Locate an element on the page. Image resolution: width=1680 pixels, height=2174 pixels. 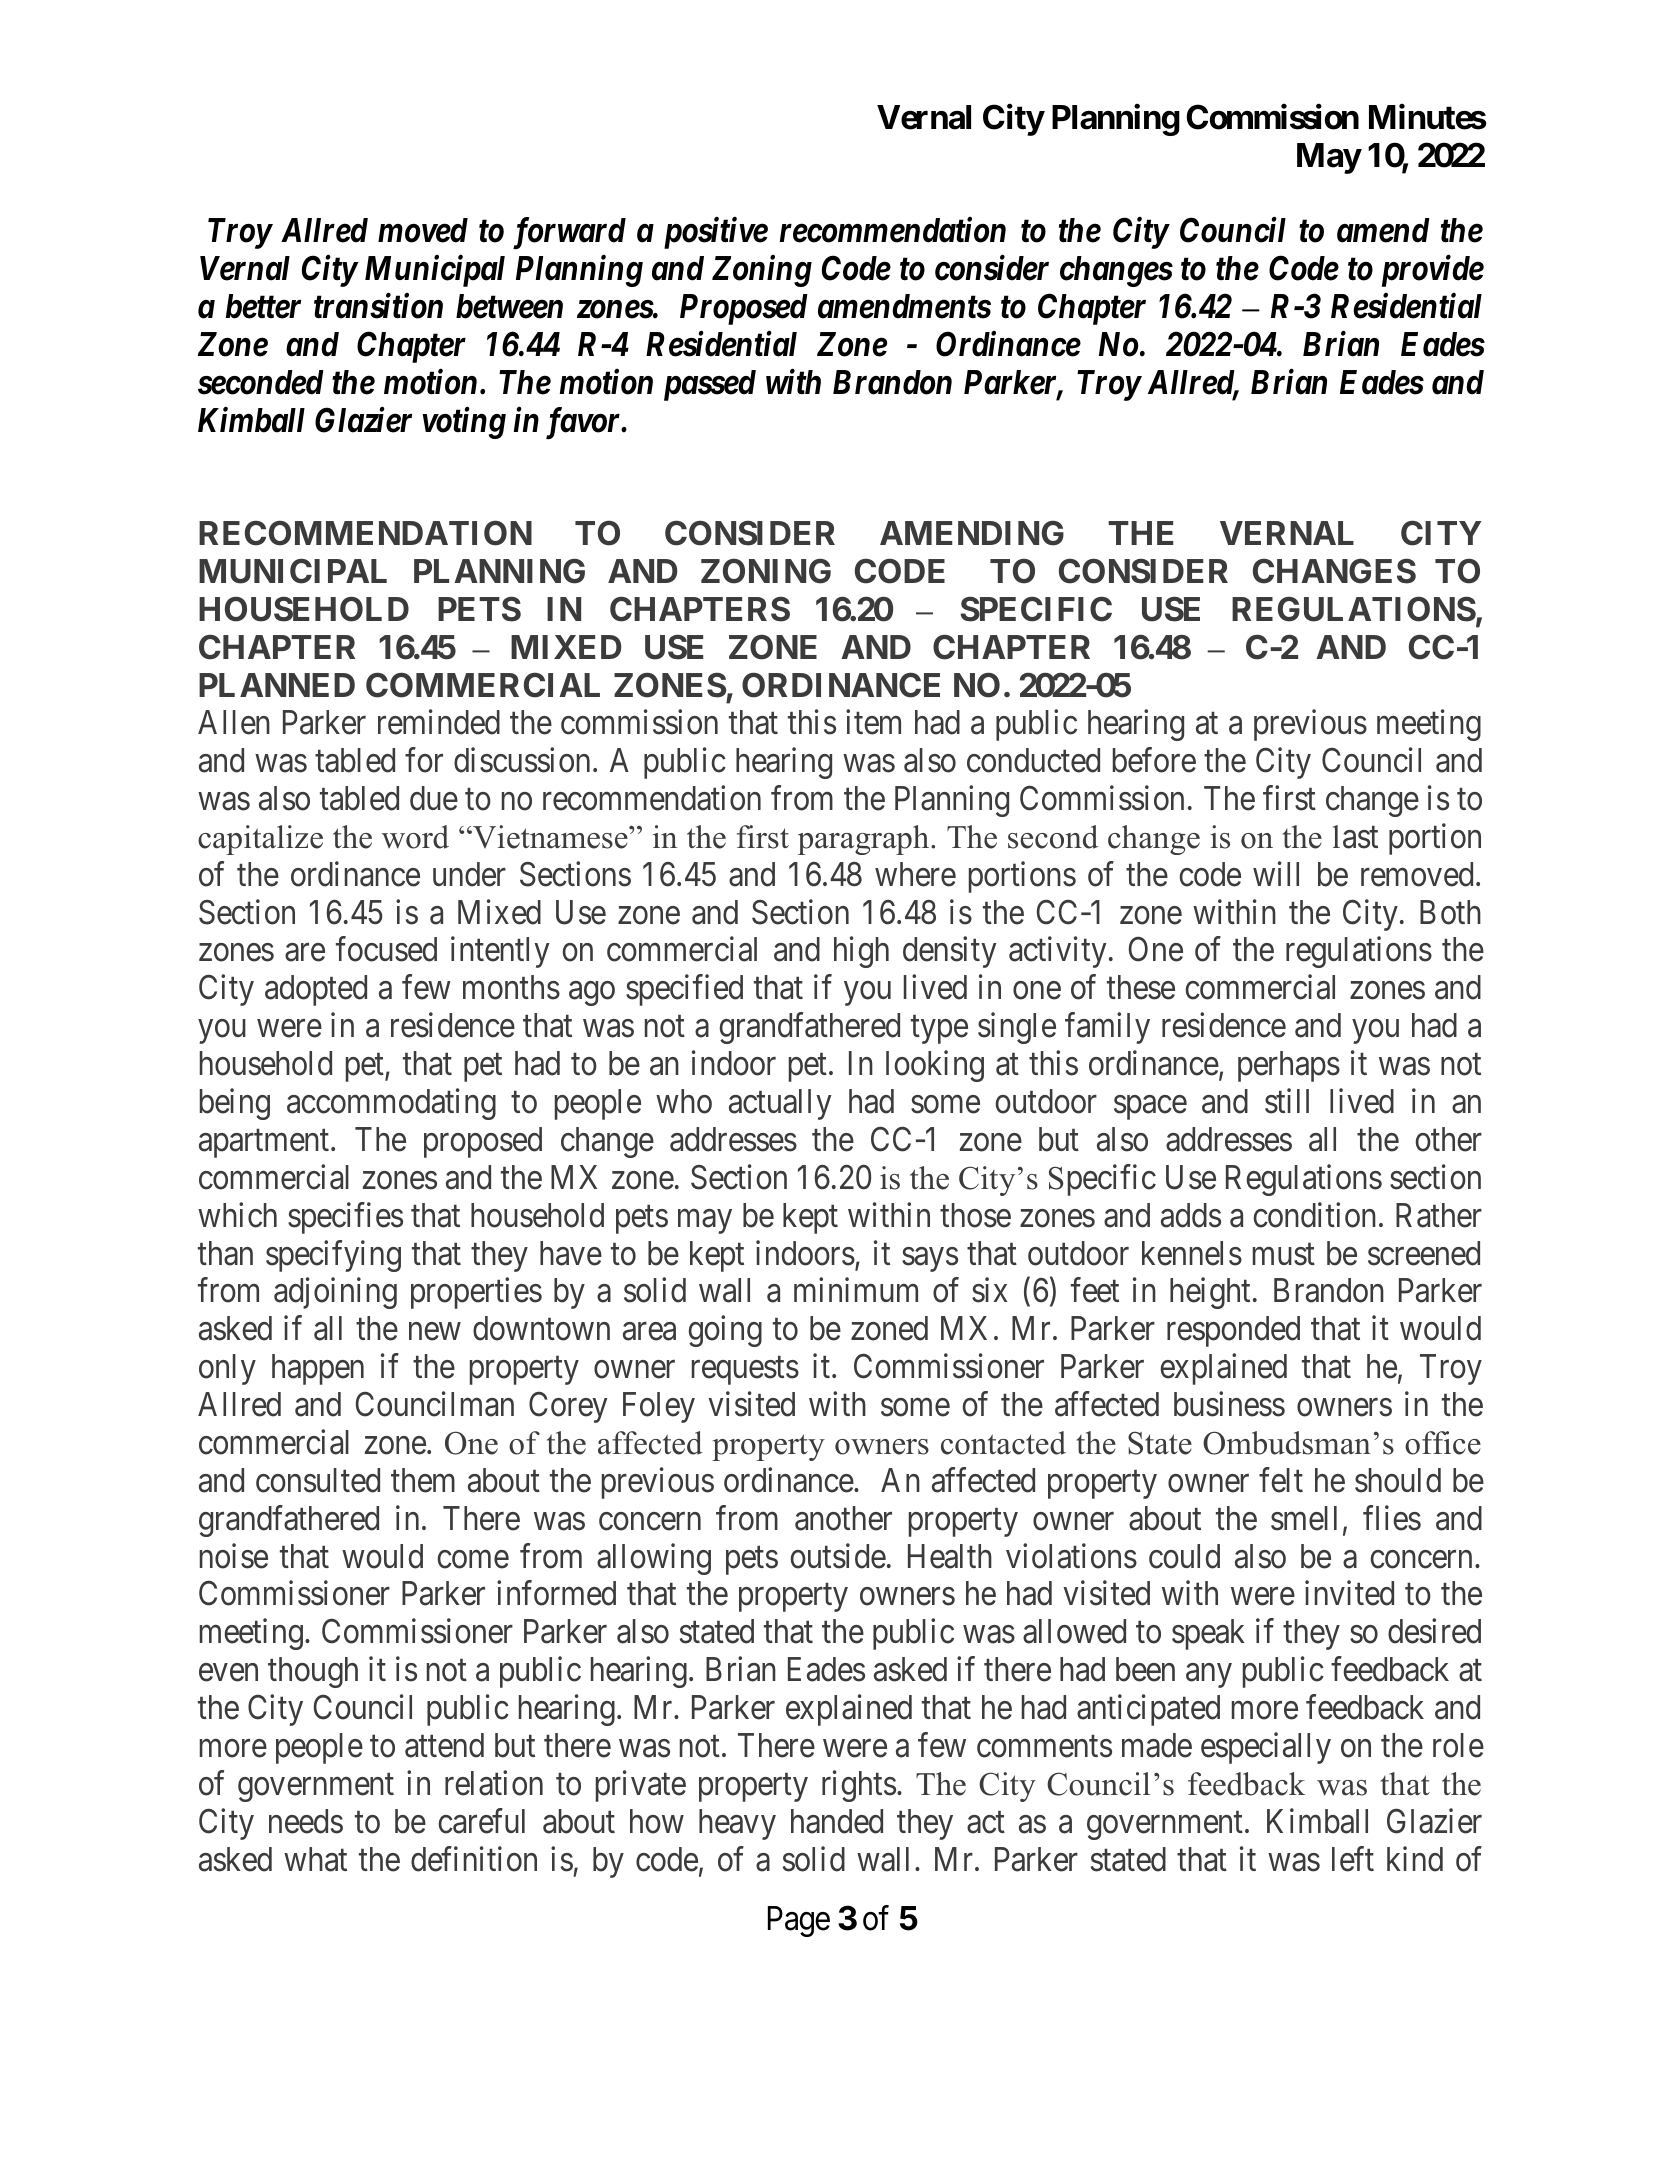
passed is located at coordinates (710, 385).
